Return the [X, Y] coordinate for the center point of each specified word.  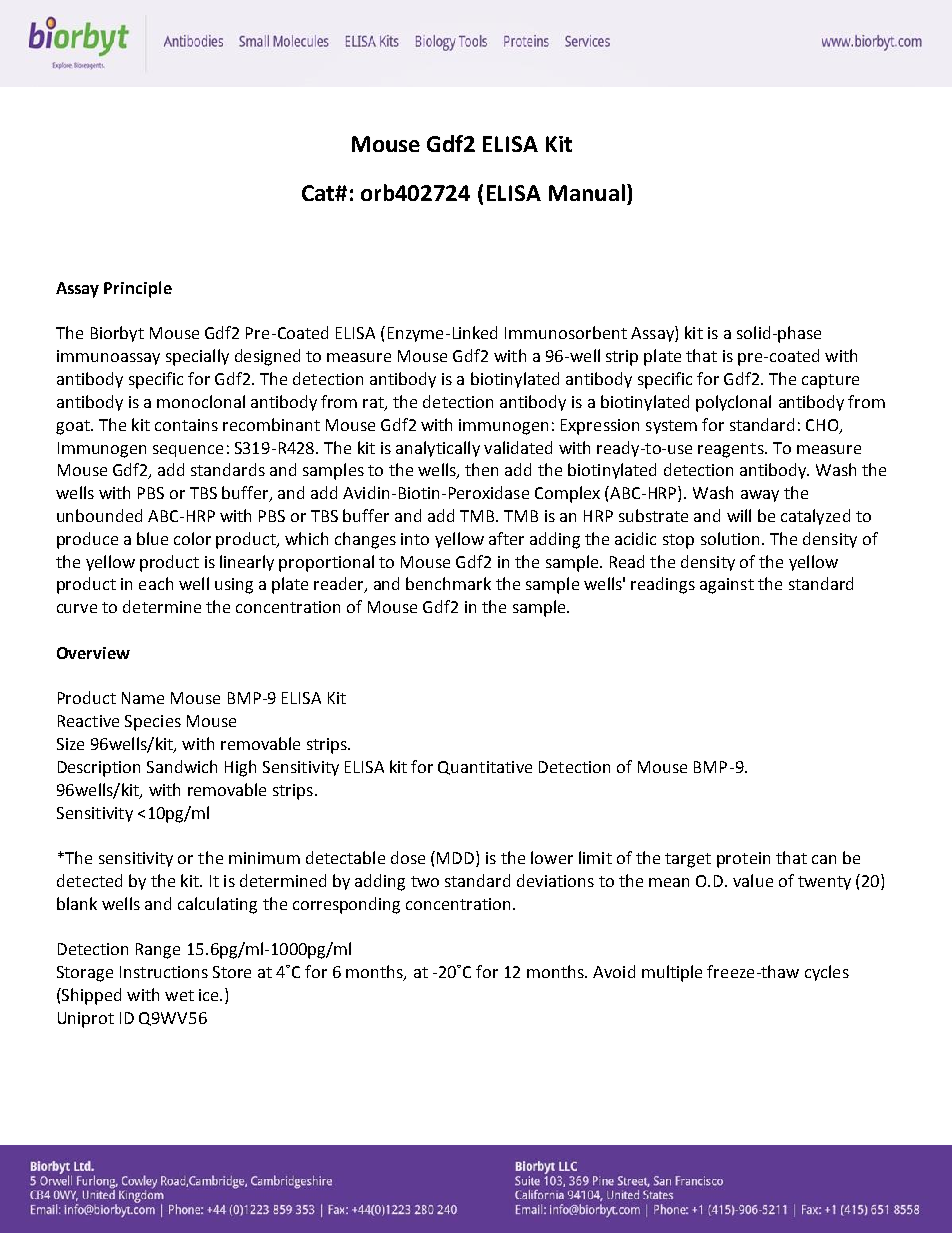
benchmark [448, 583]
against [727, 586]
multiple [672, 973]
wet [179, 995]
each [156, 583]
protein [743, 860]
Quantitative [485, 768]
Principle [138, 289]
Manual [587, 192]
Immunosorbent [566, 332]
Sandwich [182, 766]
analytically [438, 449]
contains [186, 425]
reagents [732, 450]
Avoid [614, 971]
